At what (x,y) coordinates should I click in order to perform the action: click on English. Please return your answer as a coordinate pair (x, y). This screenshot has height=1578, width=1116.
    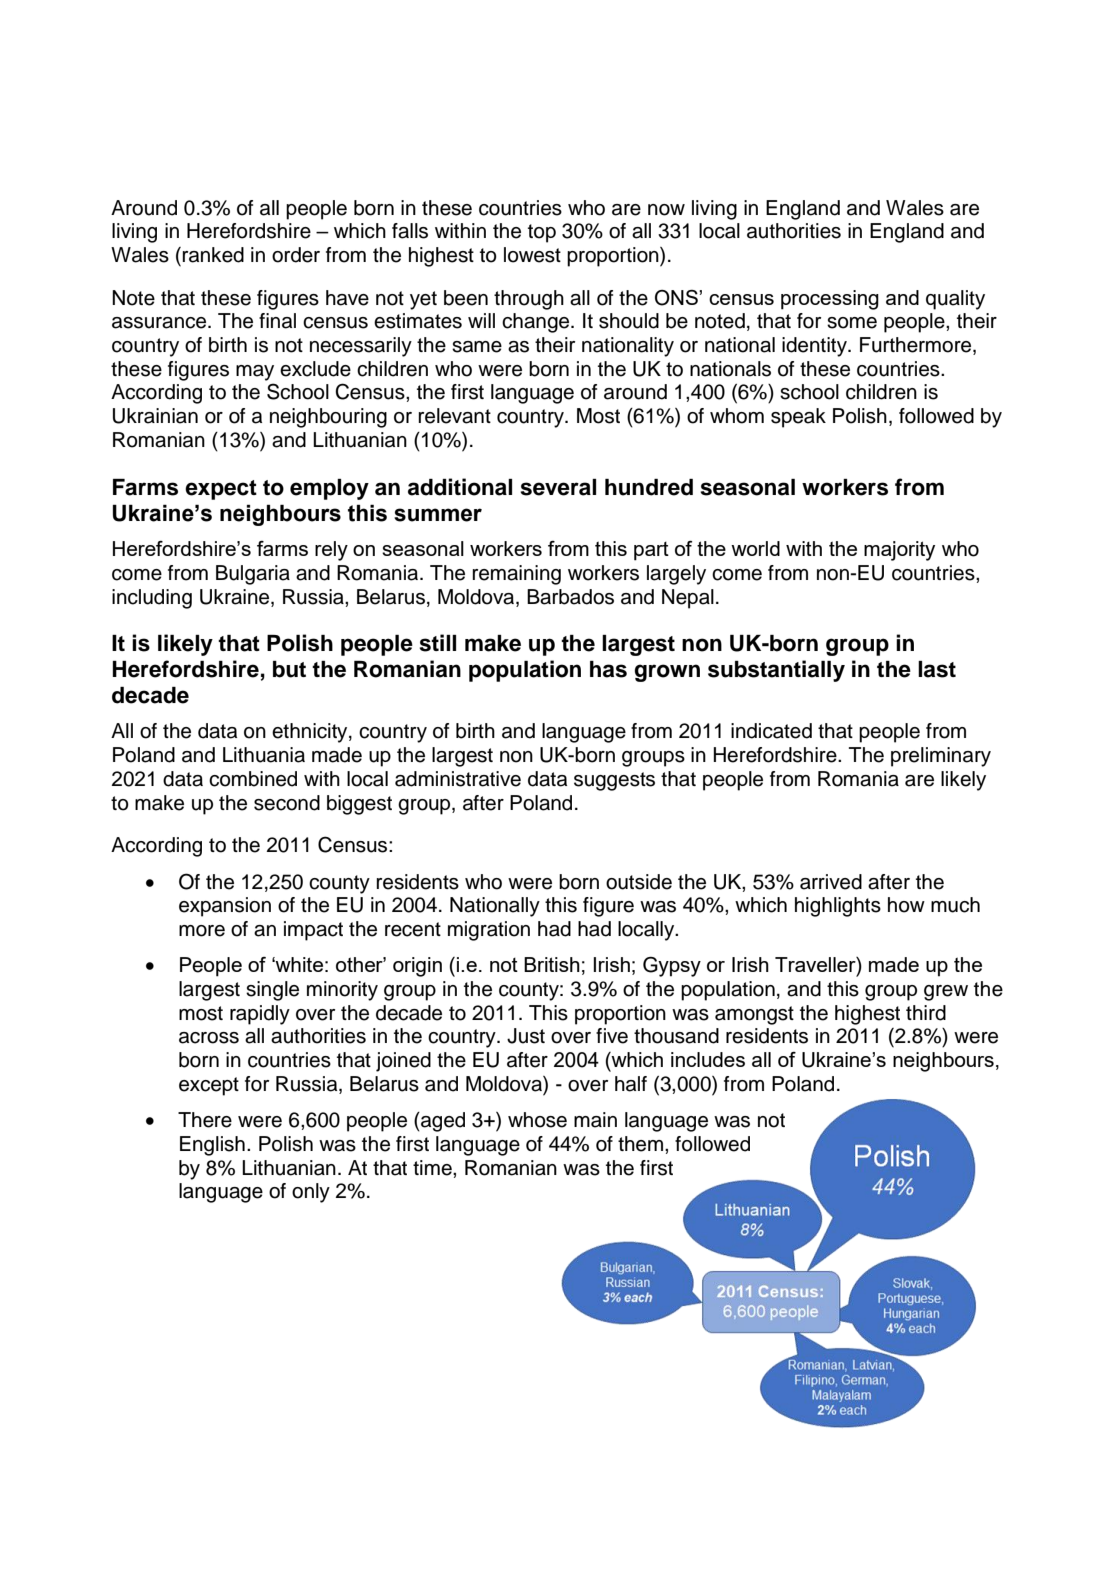
    Looking at the image, I should click on (212, 1146).
